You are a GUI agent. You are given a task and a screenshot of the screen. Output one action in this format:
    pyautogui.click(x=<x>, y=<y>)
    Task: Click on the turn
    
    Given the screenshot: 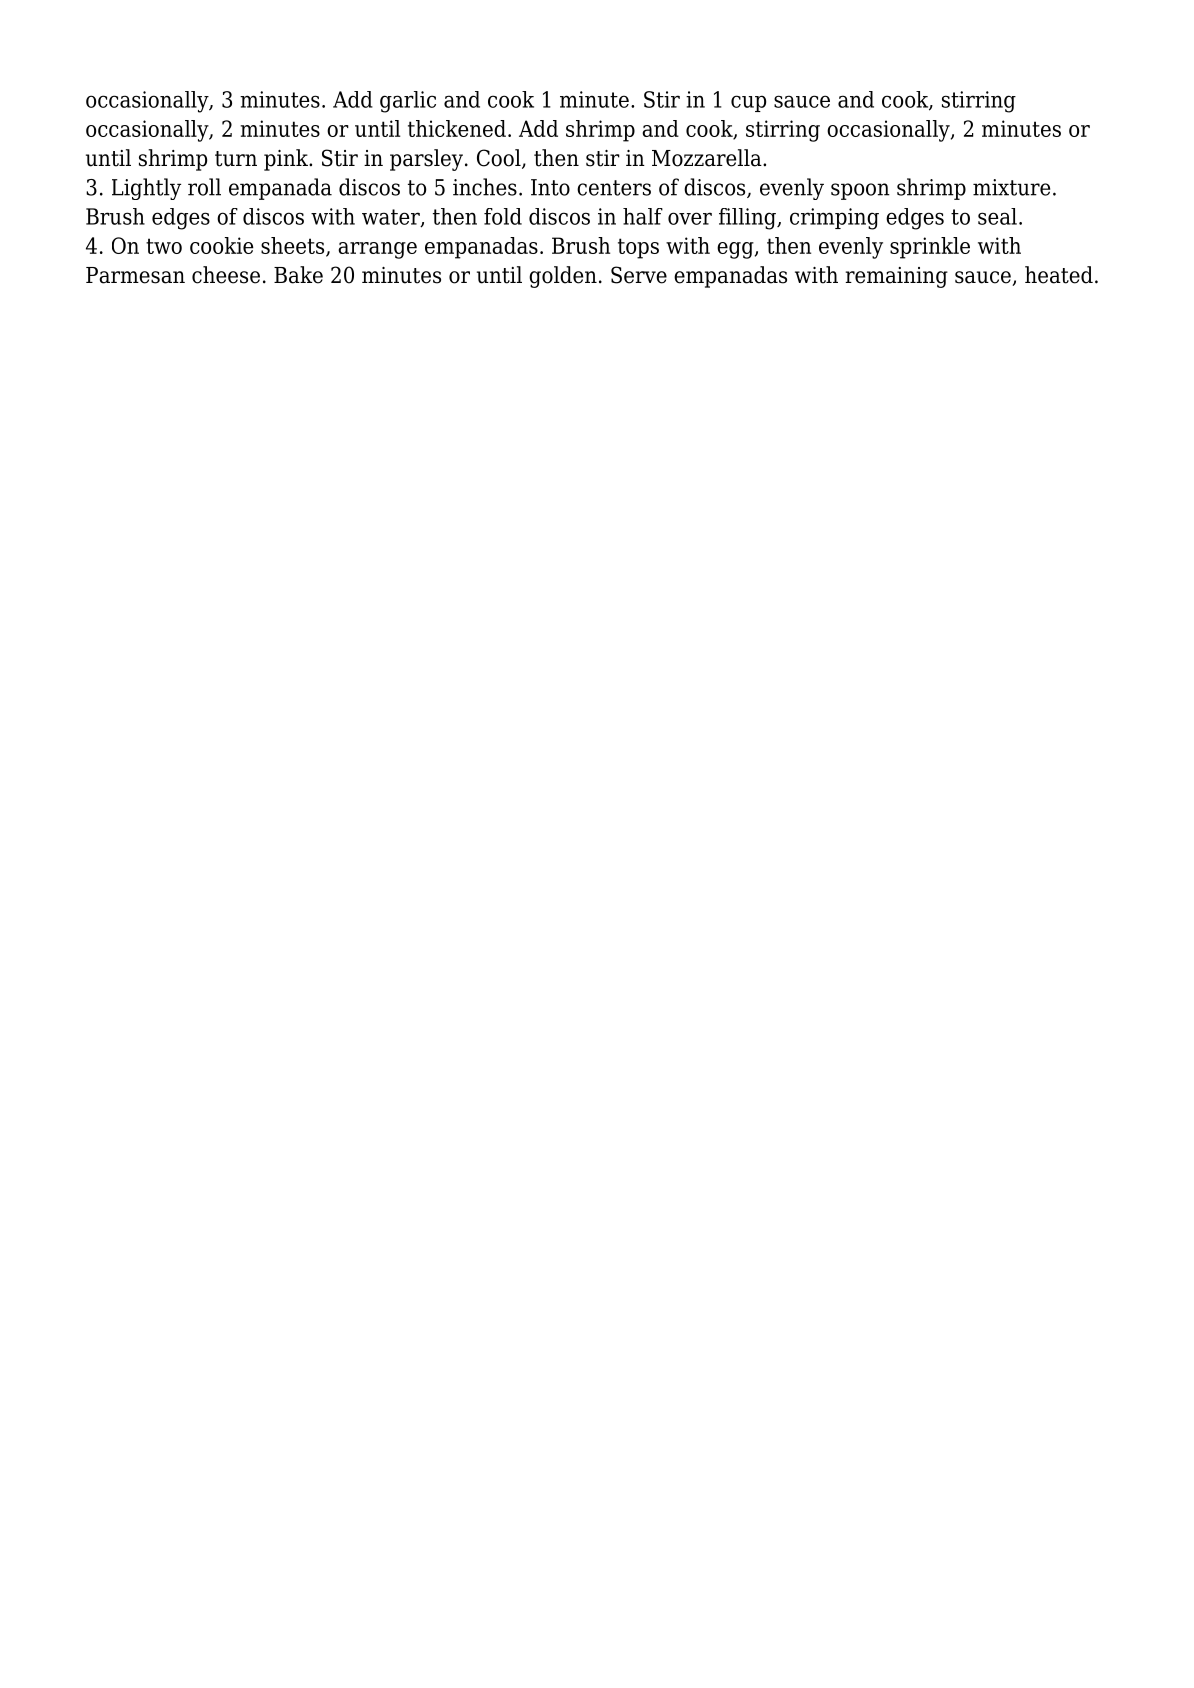 What is the action you would take?
    pyautogui.click(x=236, y=159)
